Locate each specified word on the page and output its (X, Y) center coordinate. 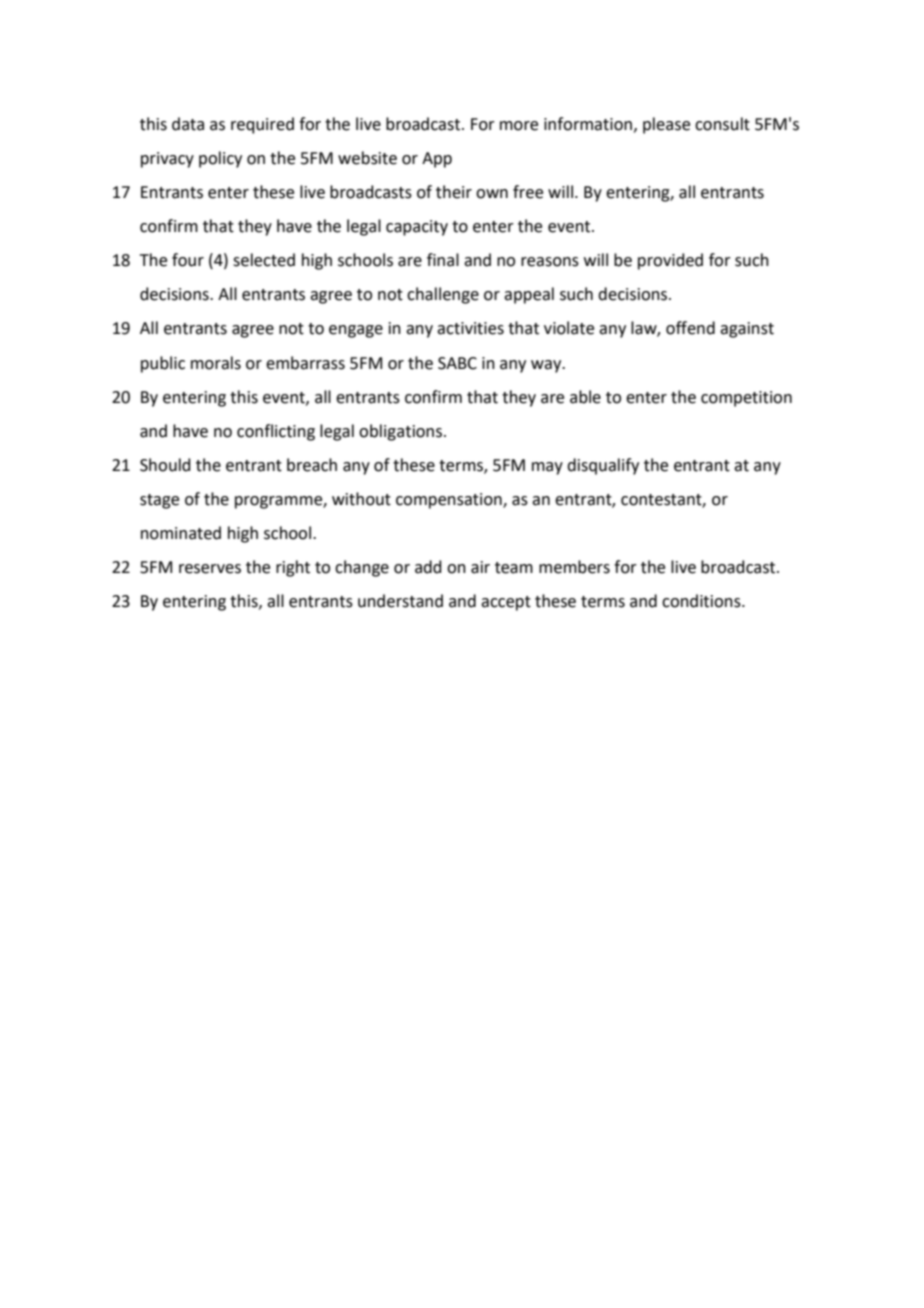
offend (690, 328)
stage (159, 501)
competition (746, 399)
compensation (450, 501)
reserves (210, 569)
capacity (417, 228)
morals (216, 363)
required (262, 125)
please (666, 125)
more (519, 126)
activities (470, 328)
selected (264, 260)
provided (670, 261)
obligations (402, 432)
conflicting (276, 432)
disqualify (603, 466)
